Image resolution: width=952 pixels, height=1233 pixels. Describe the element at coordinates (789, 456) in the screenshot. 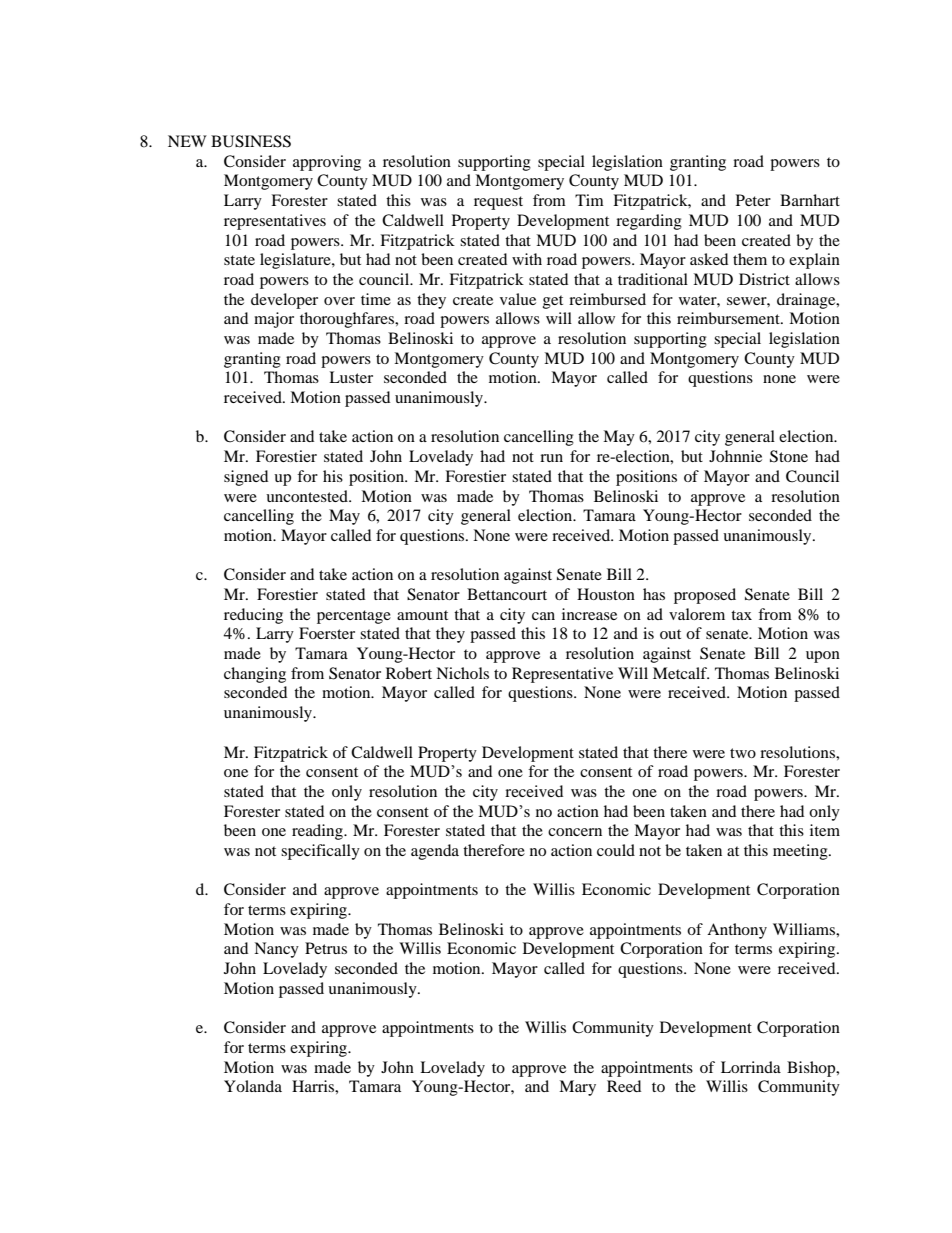

I see `Stone` at that location.
